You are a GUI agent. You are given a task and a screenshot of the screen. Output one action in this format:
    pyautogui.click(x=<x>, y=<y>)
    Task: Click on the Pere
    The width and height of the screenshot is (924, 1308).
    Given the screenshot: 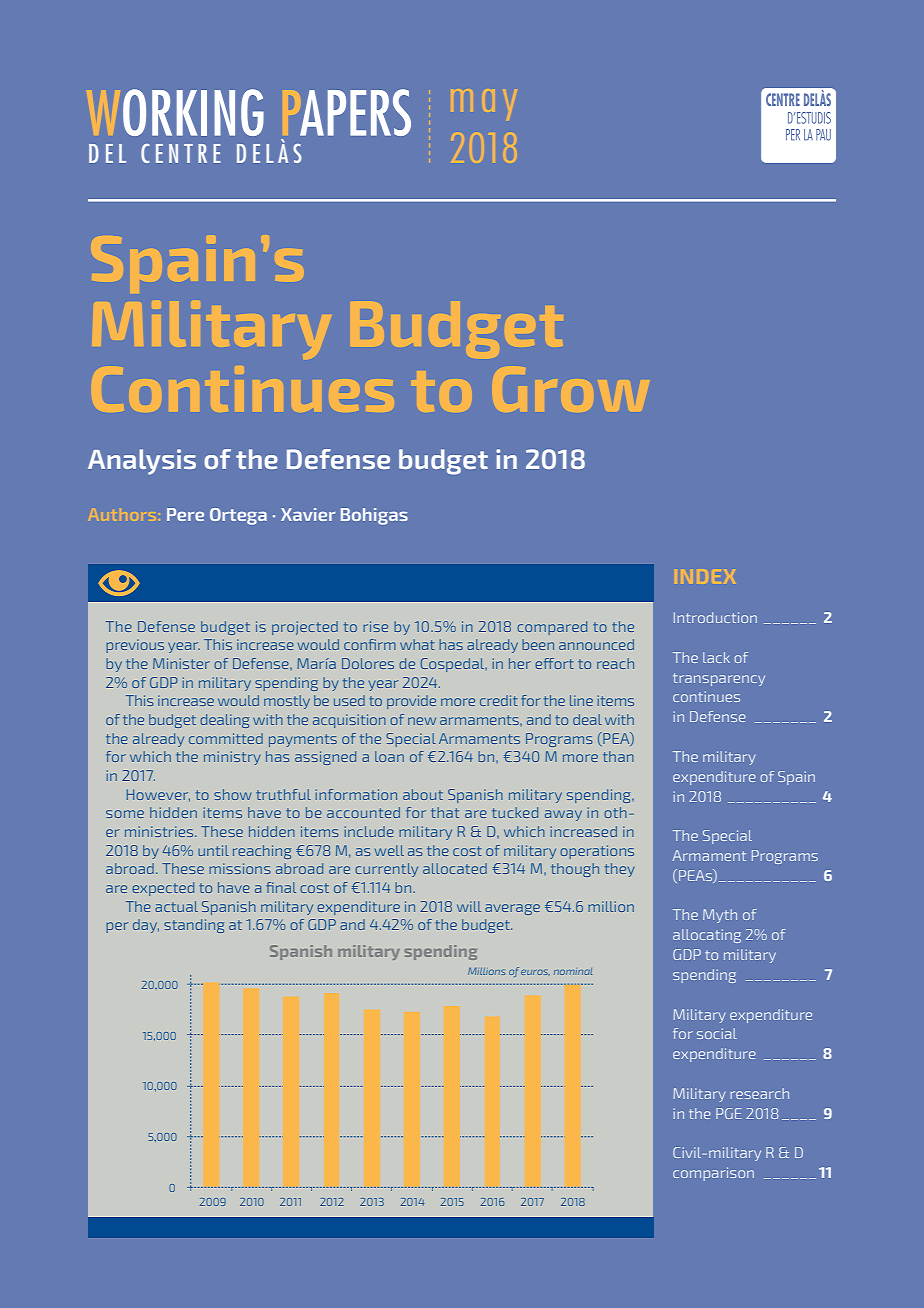 What is the action you would take?
    pyautogui.click(x=185, y=514)
